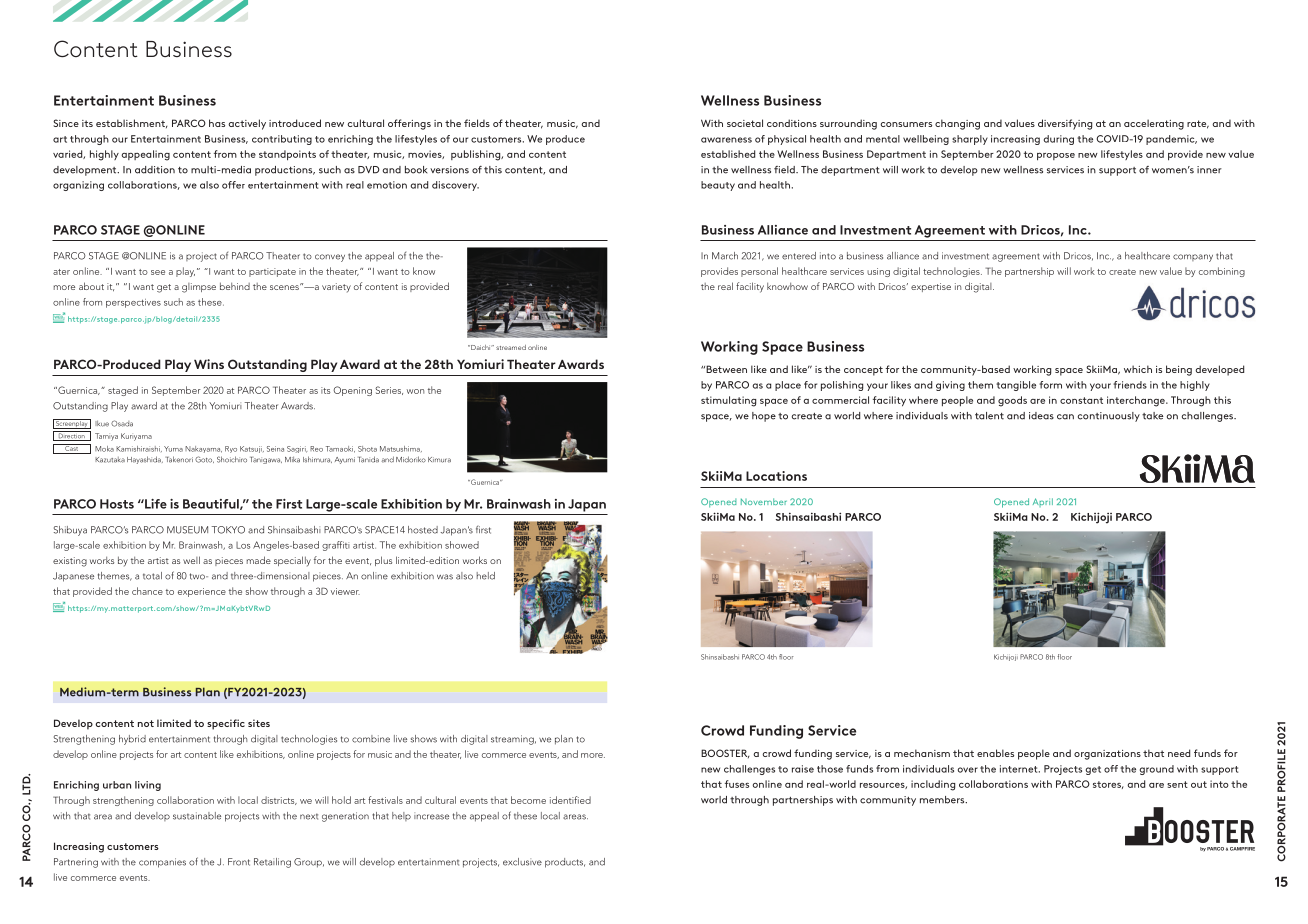 The width and height of the page is (1308, 924). I want to click on form, so click(1050, 385).
